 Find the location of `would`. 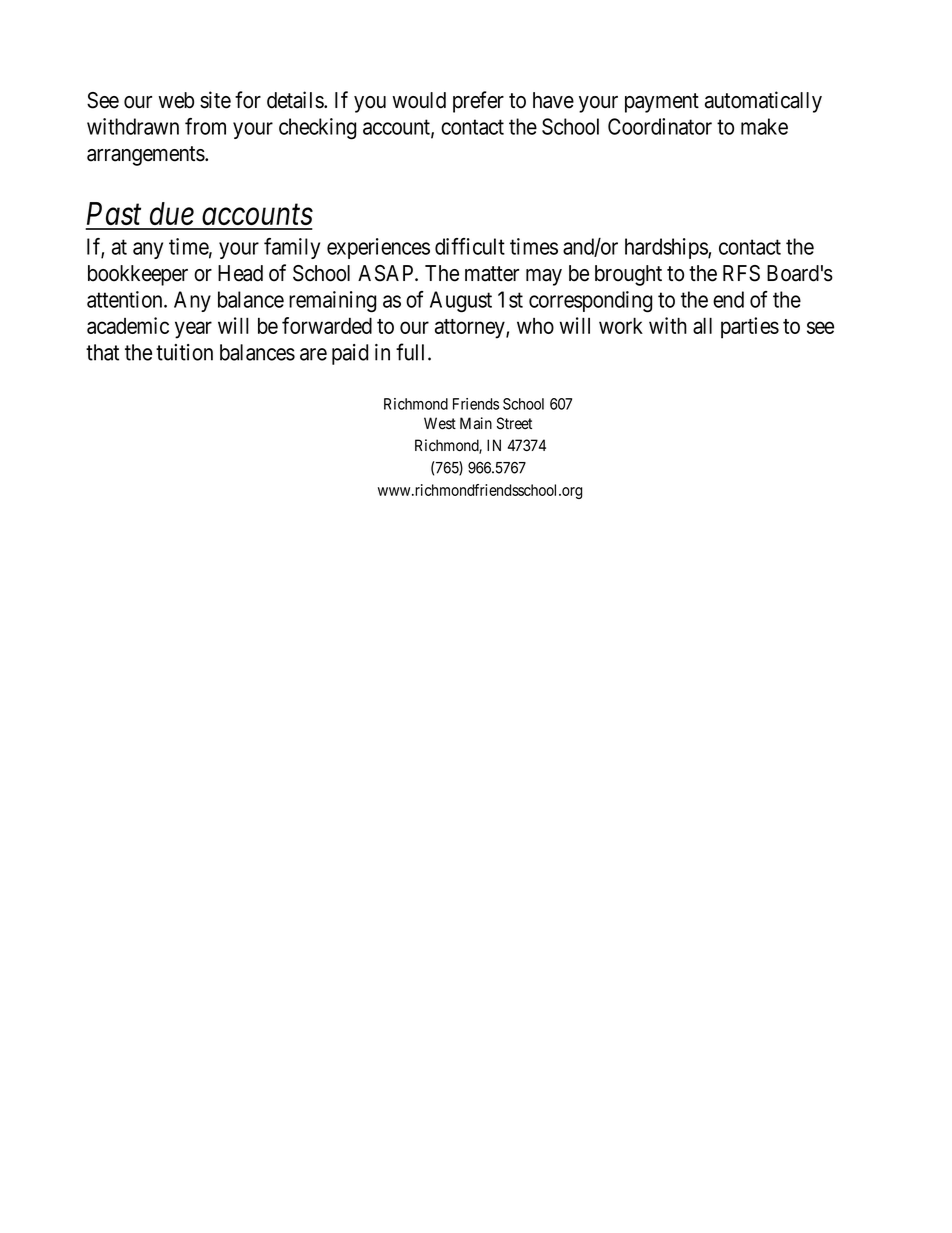

would is located at coordinates (419, 100).
